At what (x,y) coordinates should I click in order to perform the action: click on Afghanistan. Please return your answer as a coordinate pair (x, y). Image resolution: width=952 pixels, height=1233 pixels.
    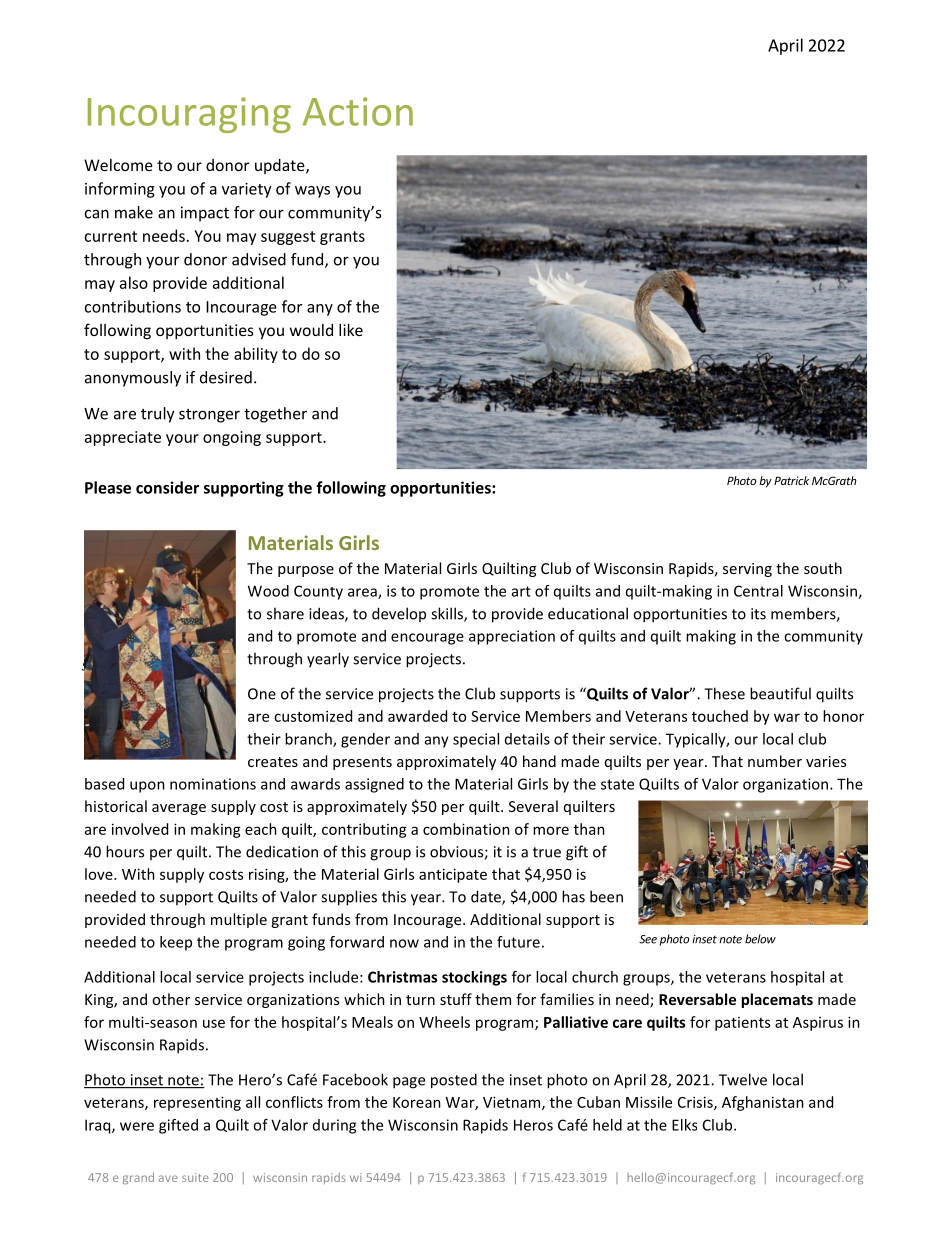
    Looking at the image, I should click on (763, 1103).
